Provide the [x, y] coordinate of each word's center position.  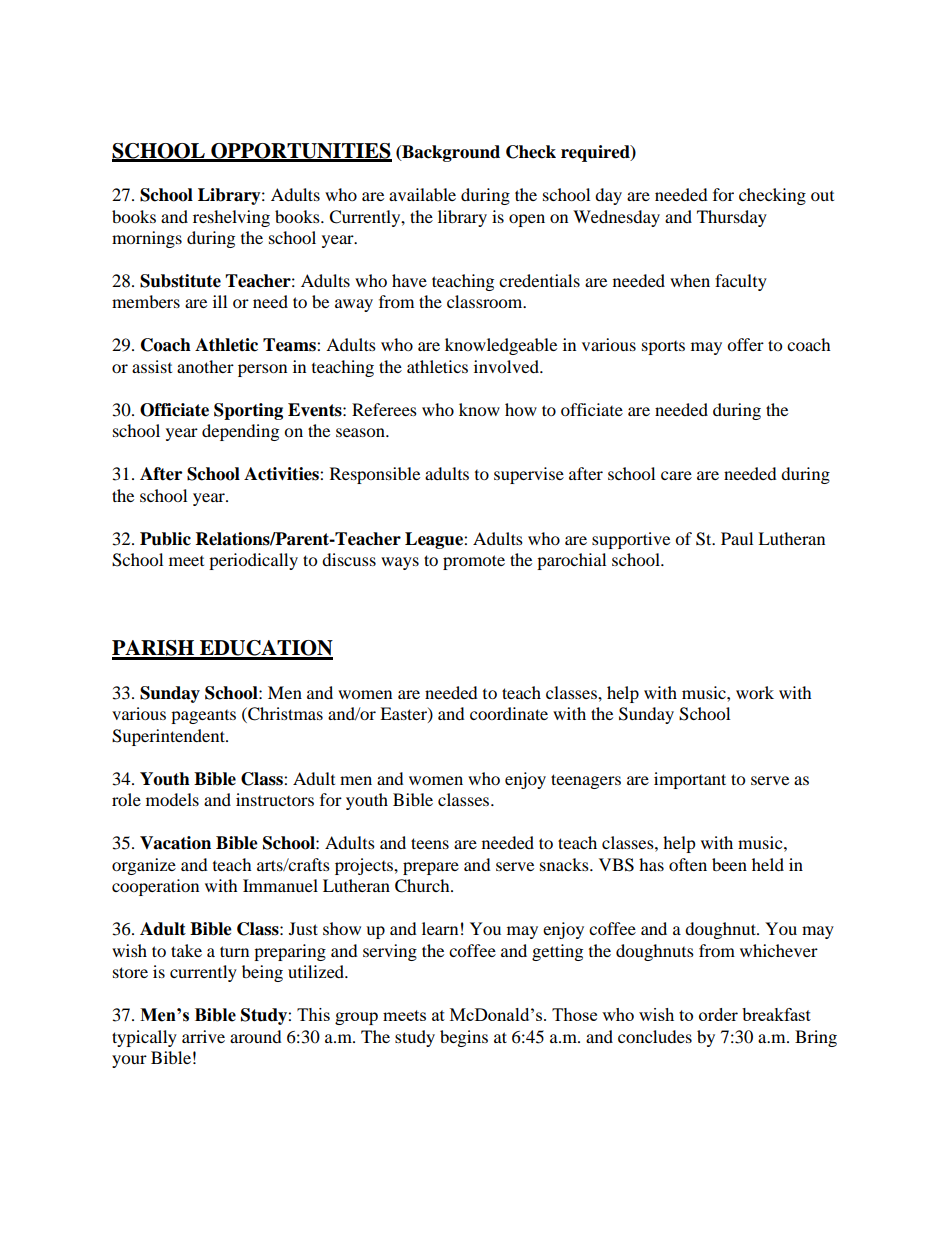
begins [464, 1038]
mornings [147, 239]
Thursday [732, 218]
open [527, 220]
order [718, 1014]
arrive [203, 1036]
